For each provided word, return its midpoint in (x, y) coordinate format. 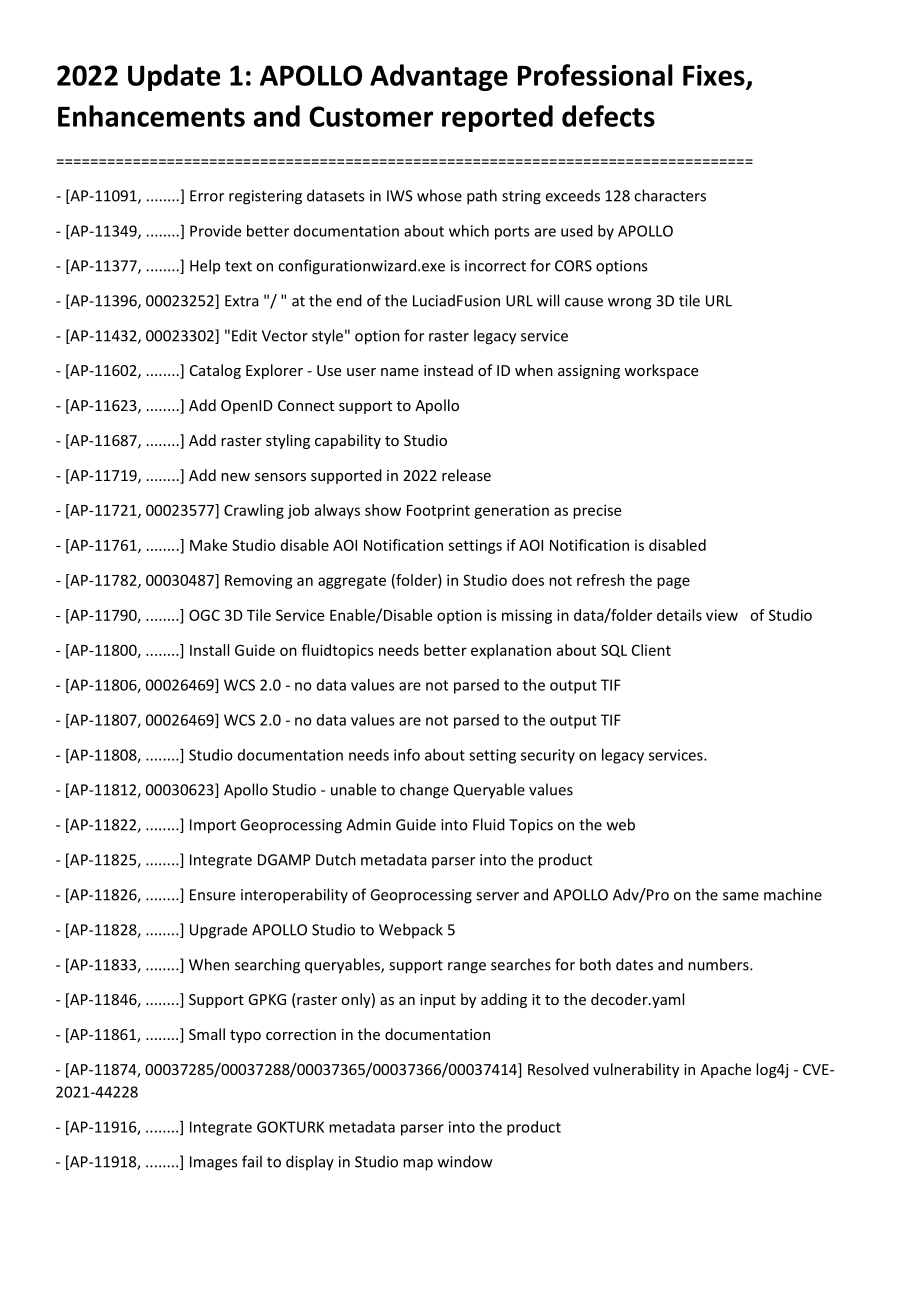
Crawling (254, 511)
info (407, 754)
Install (209, 650)
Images (213, 1163)
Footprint (438, 511)
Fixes (715, 76)
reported (497, 118)
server (497, 896)
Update (174, 77)
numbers (719, 964)
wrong (630, 304)
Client (651, 650)
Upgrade (218, 931)
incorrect (495, 266)
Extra (242, 301)
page (673, 583)
